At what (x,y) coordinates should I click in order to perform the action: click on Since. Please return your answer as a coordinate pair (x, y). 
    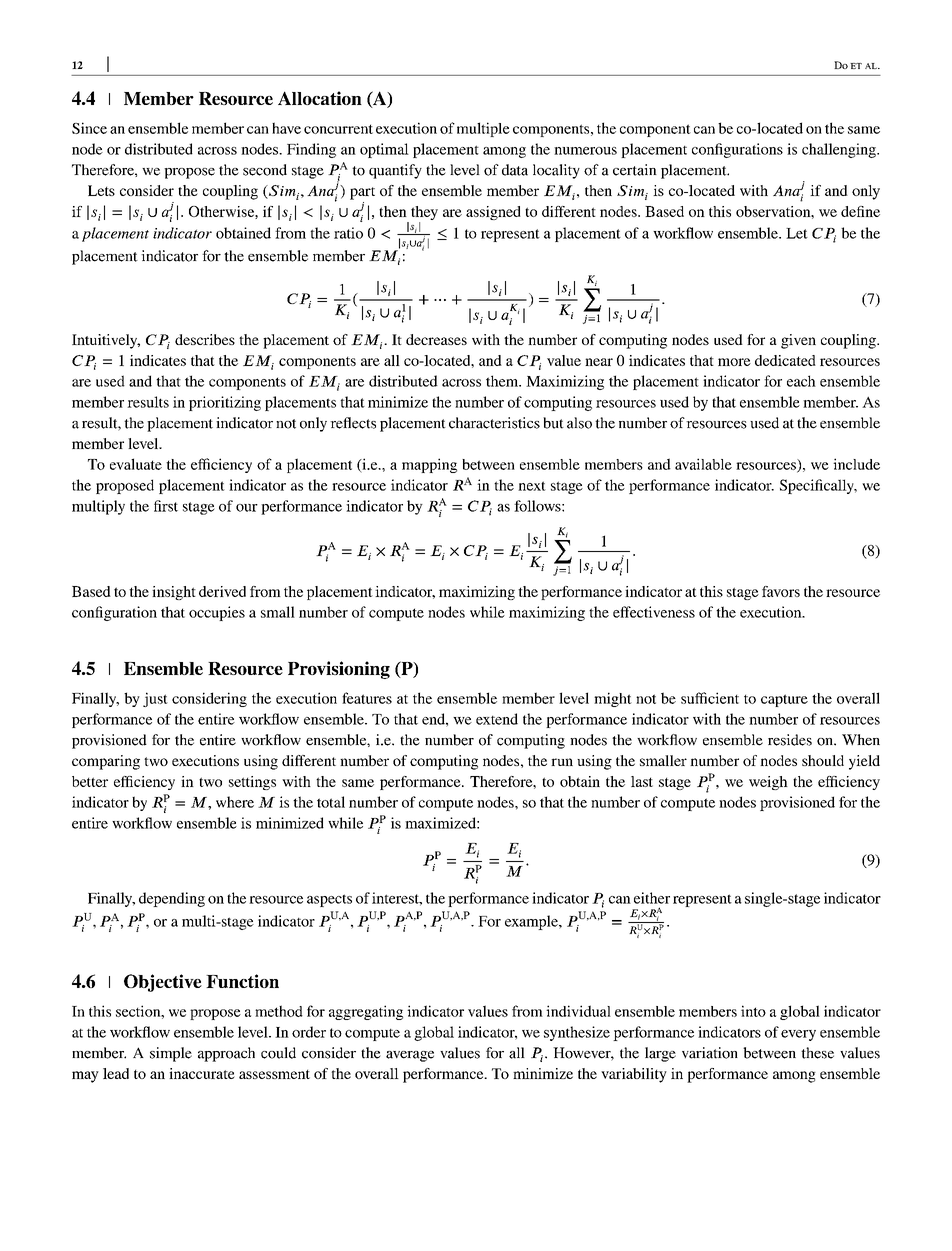
    Looking at the image, I should click on (89, 128).
